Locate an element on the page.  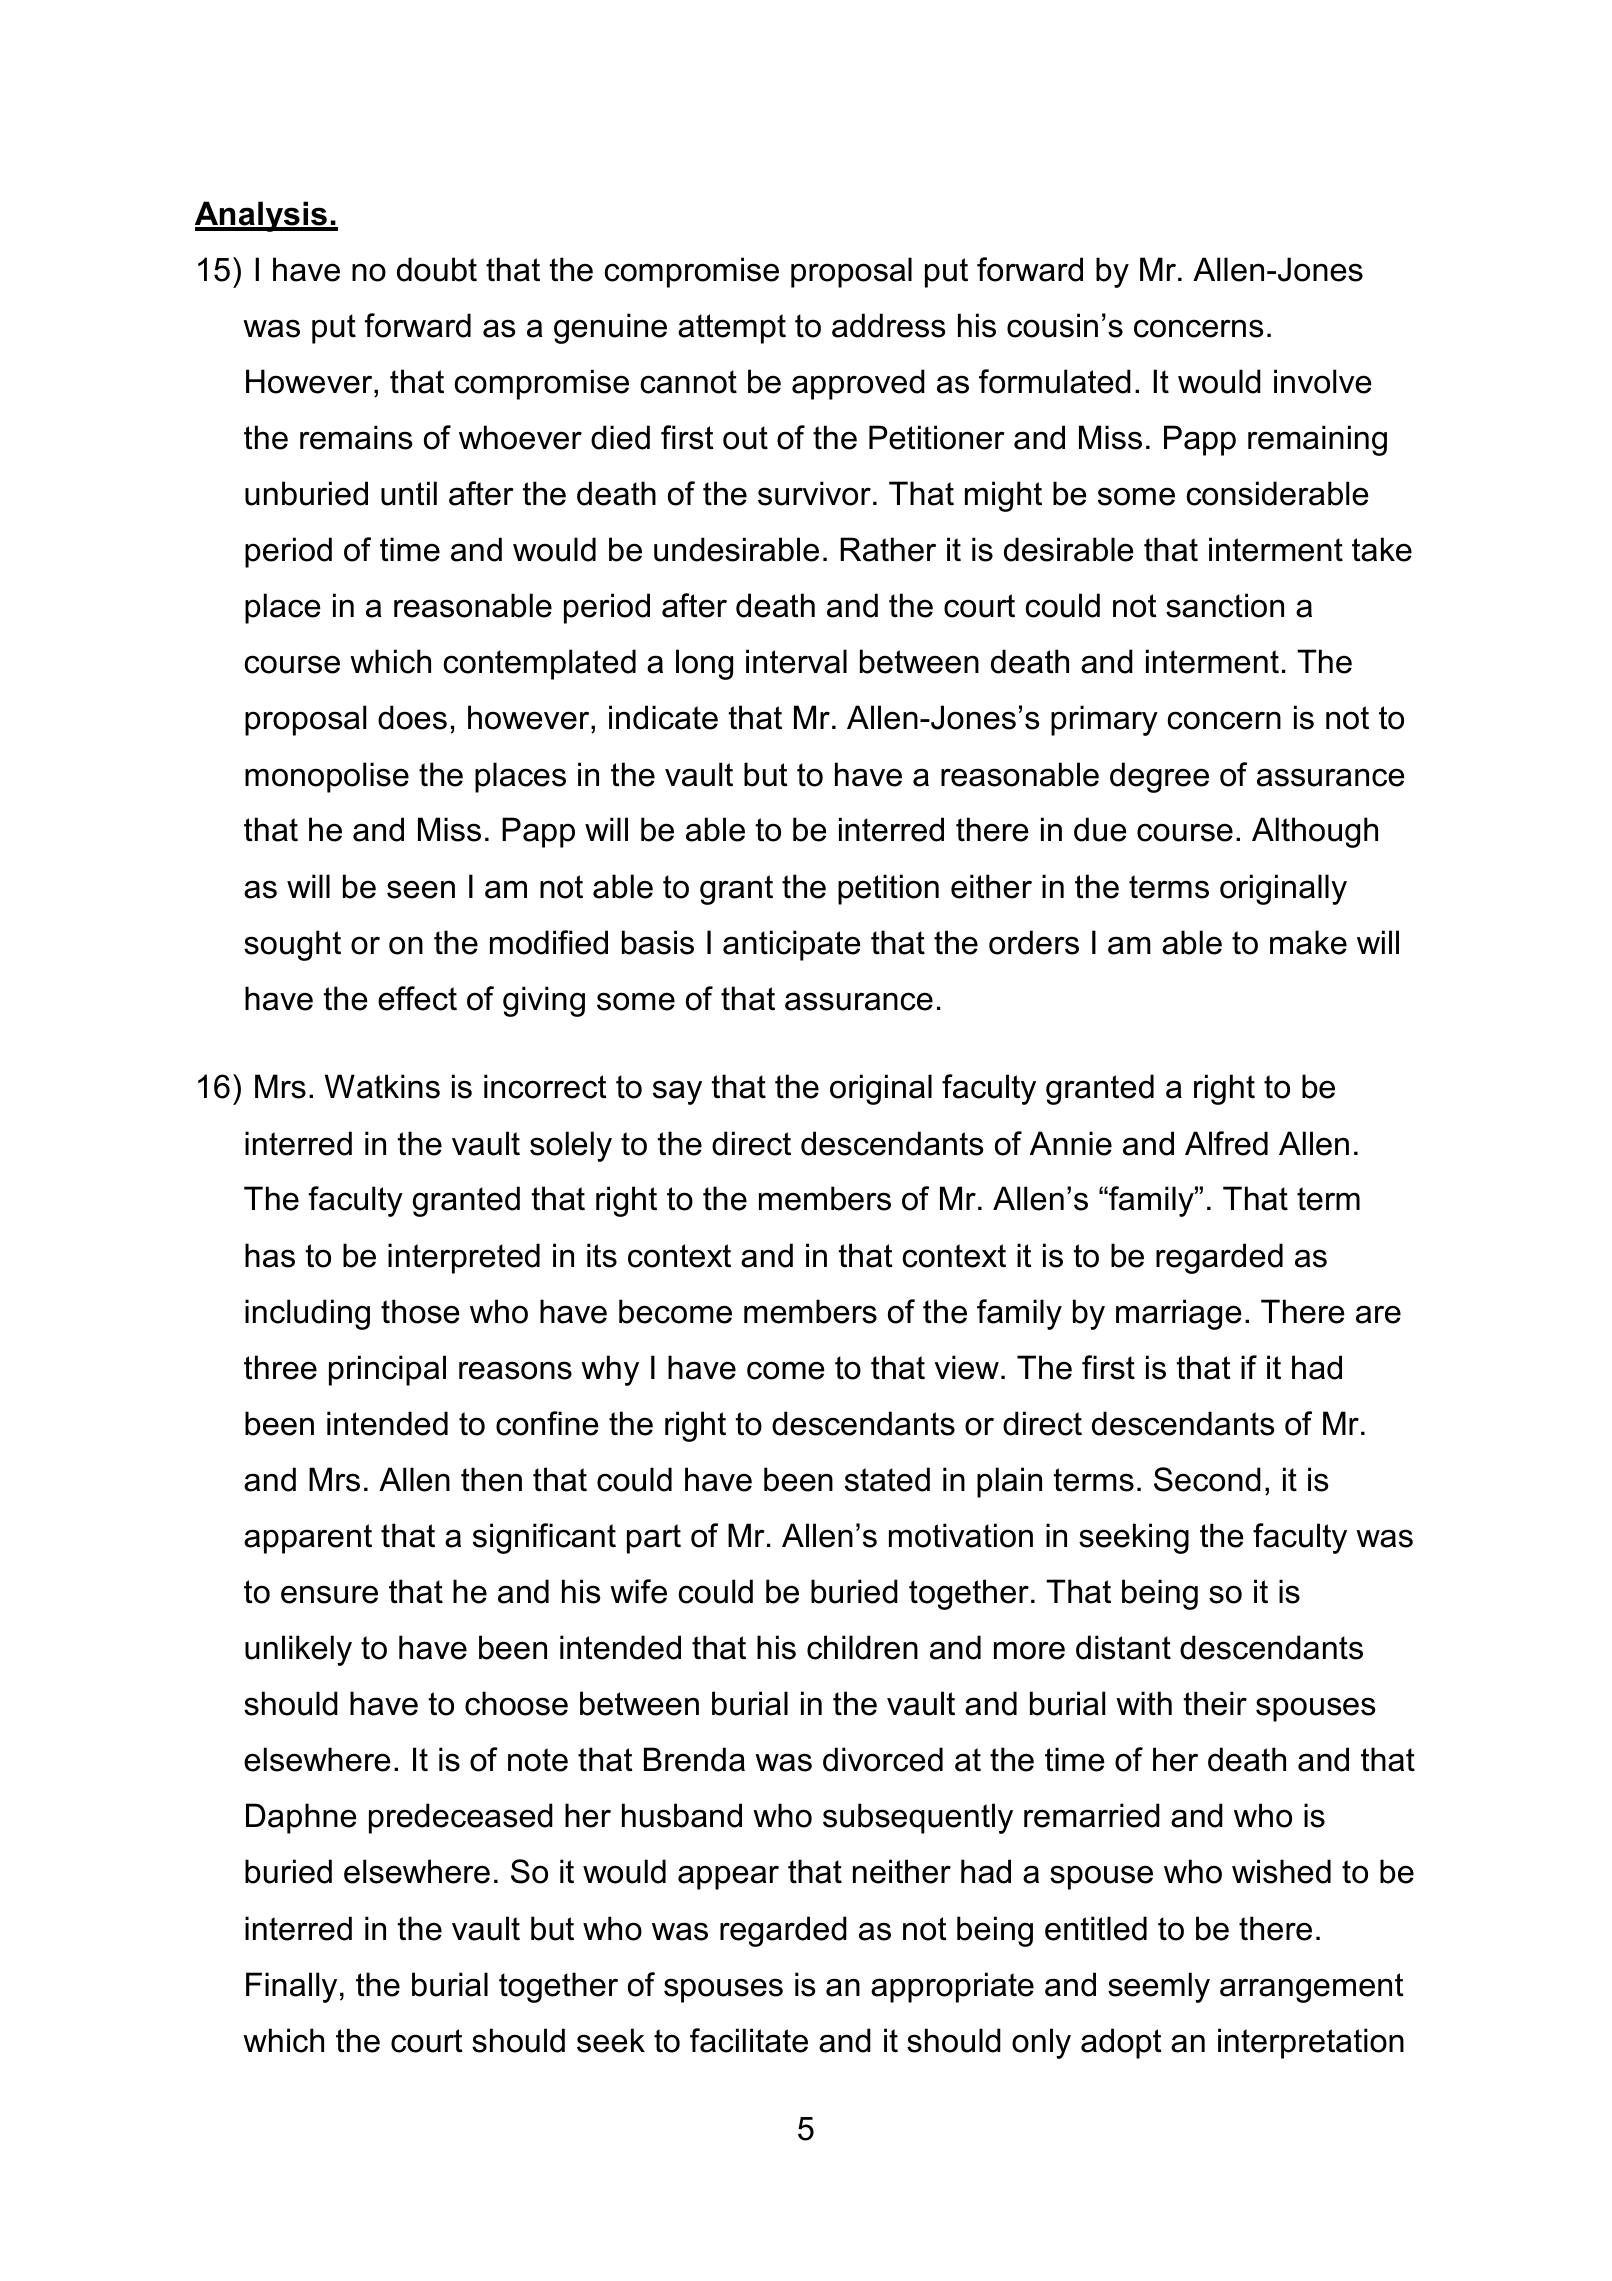
facilitate is located at coordinates (749, 2040).
